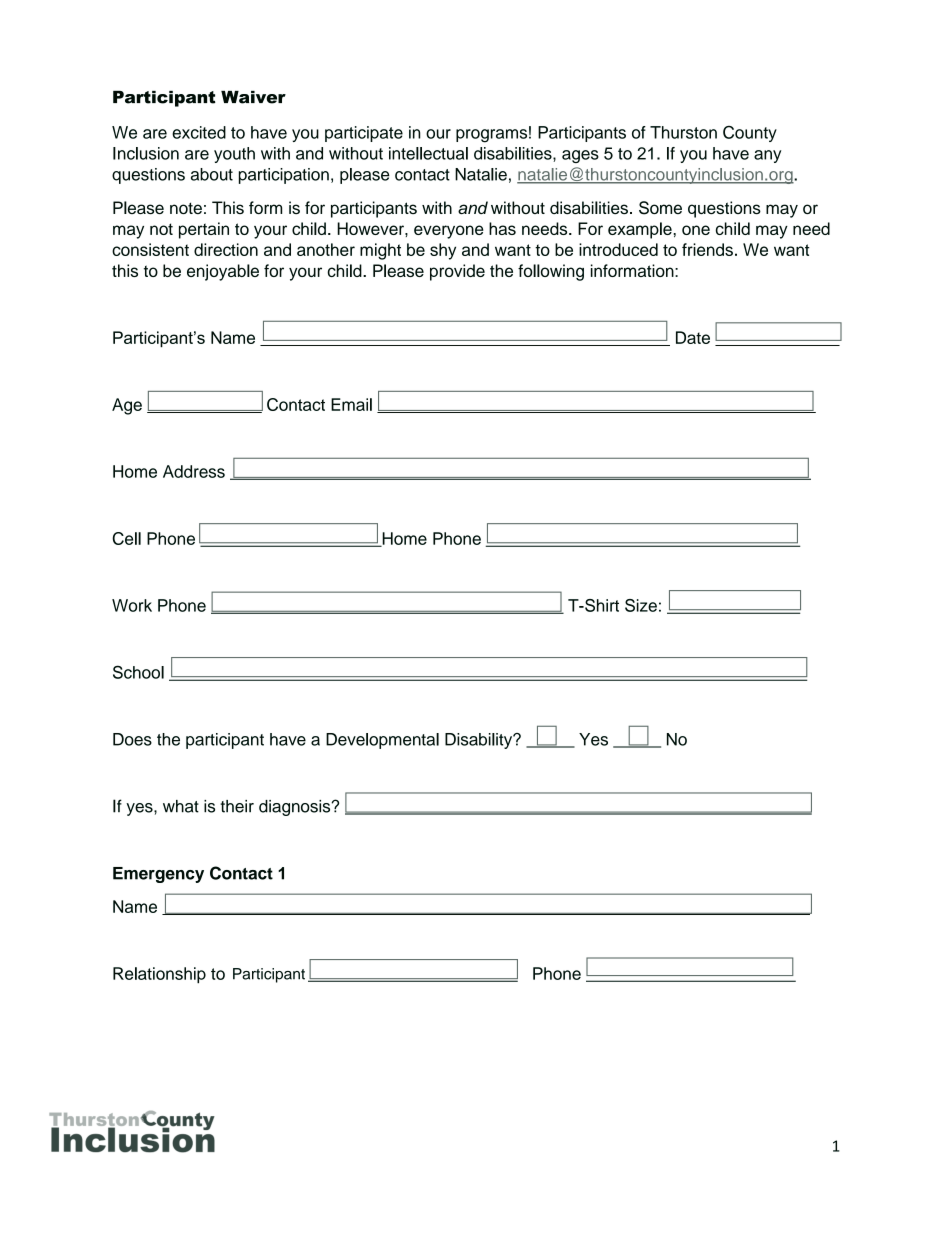 Image resolution: width=952 pixels, height=1233 pixels. What do you see at coordinates (351, 404) in the screenshot?
I see `Email` at bounding box center [351, 404].
